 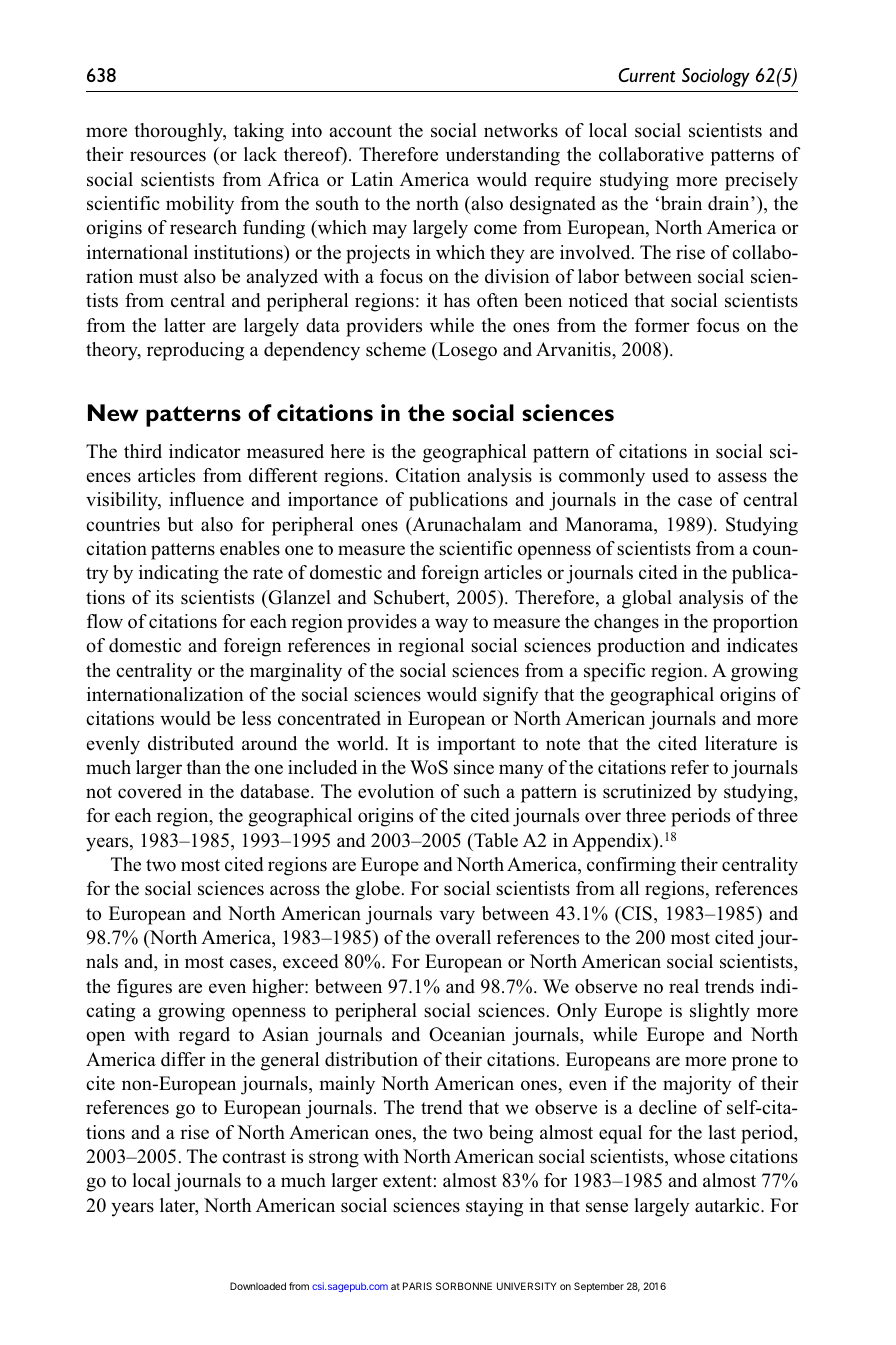 What do you see at coordinates (716, 77) in the screenshot?
I see `Sociology` at bounding box center [716, 77].
